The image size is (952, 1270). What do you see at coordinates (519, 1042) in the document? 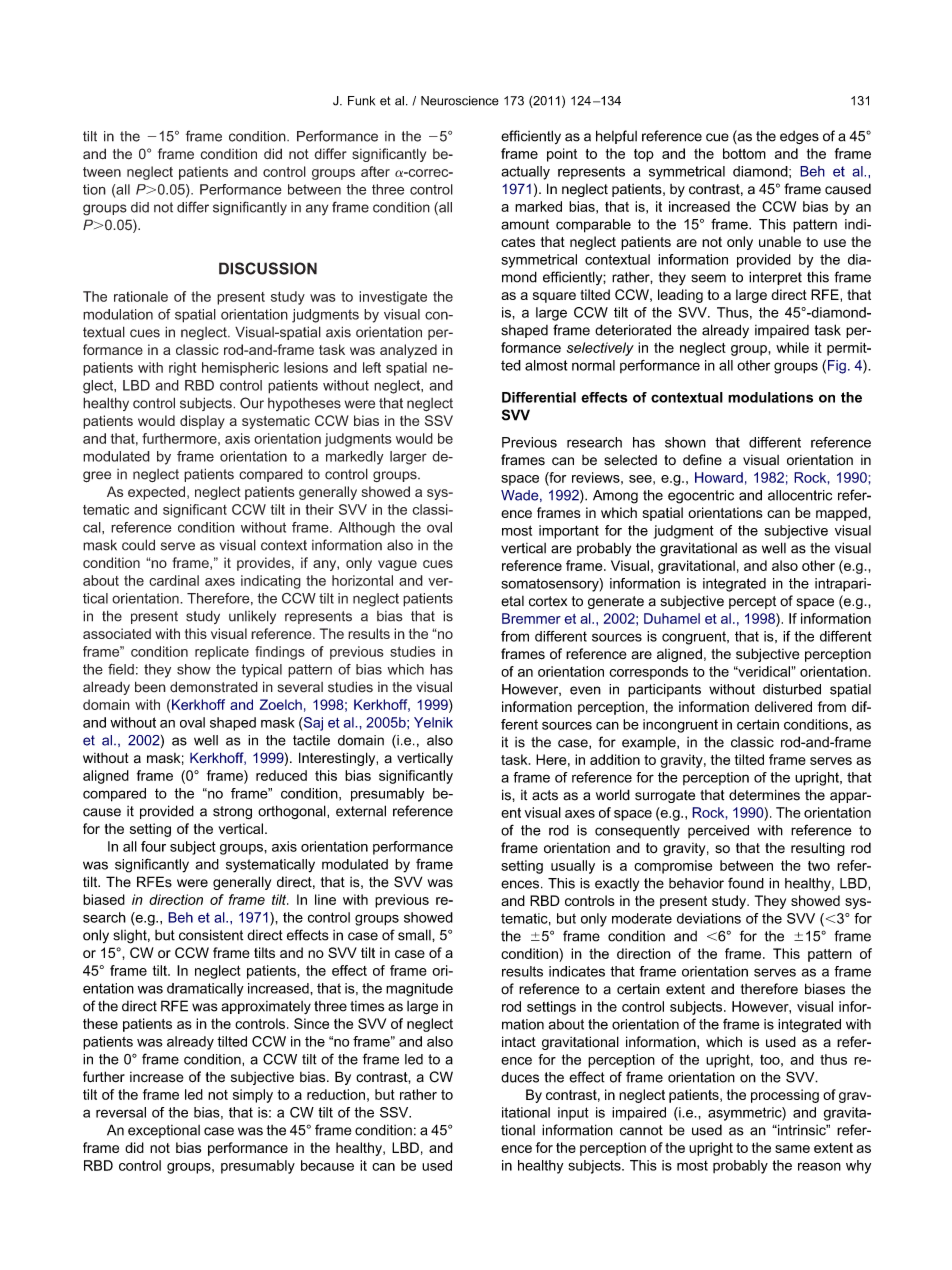
I see `intact` at bounding box center [519, 1042].
